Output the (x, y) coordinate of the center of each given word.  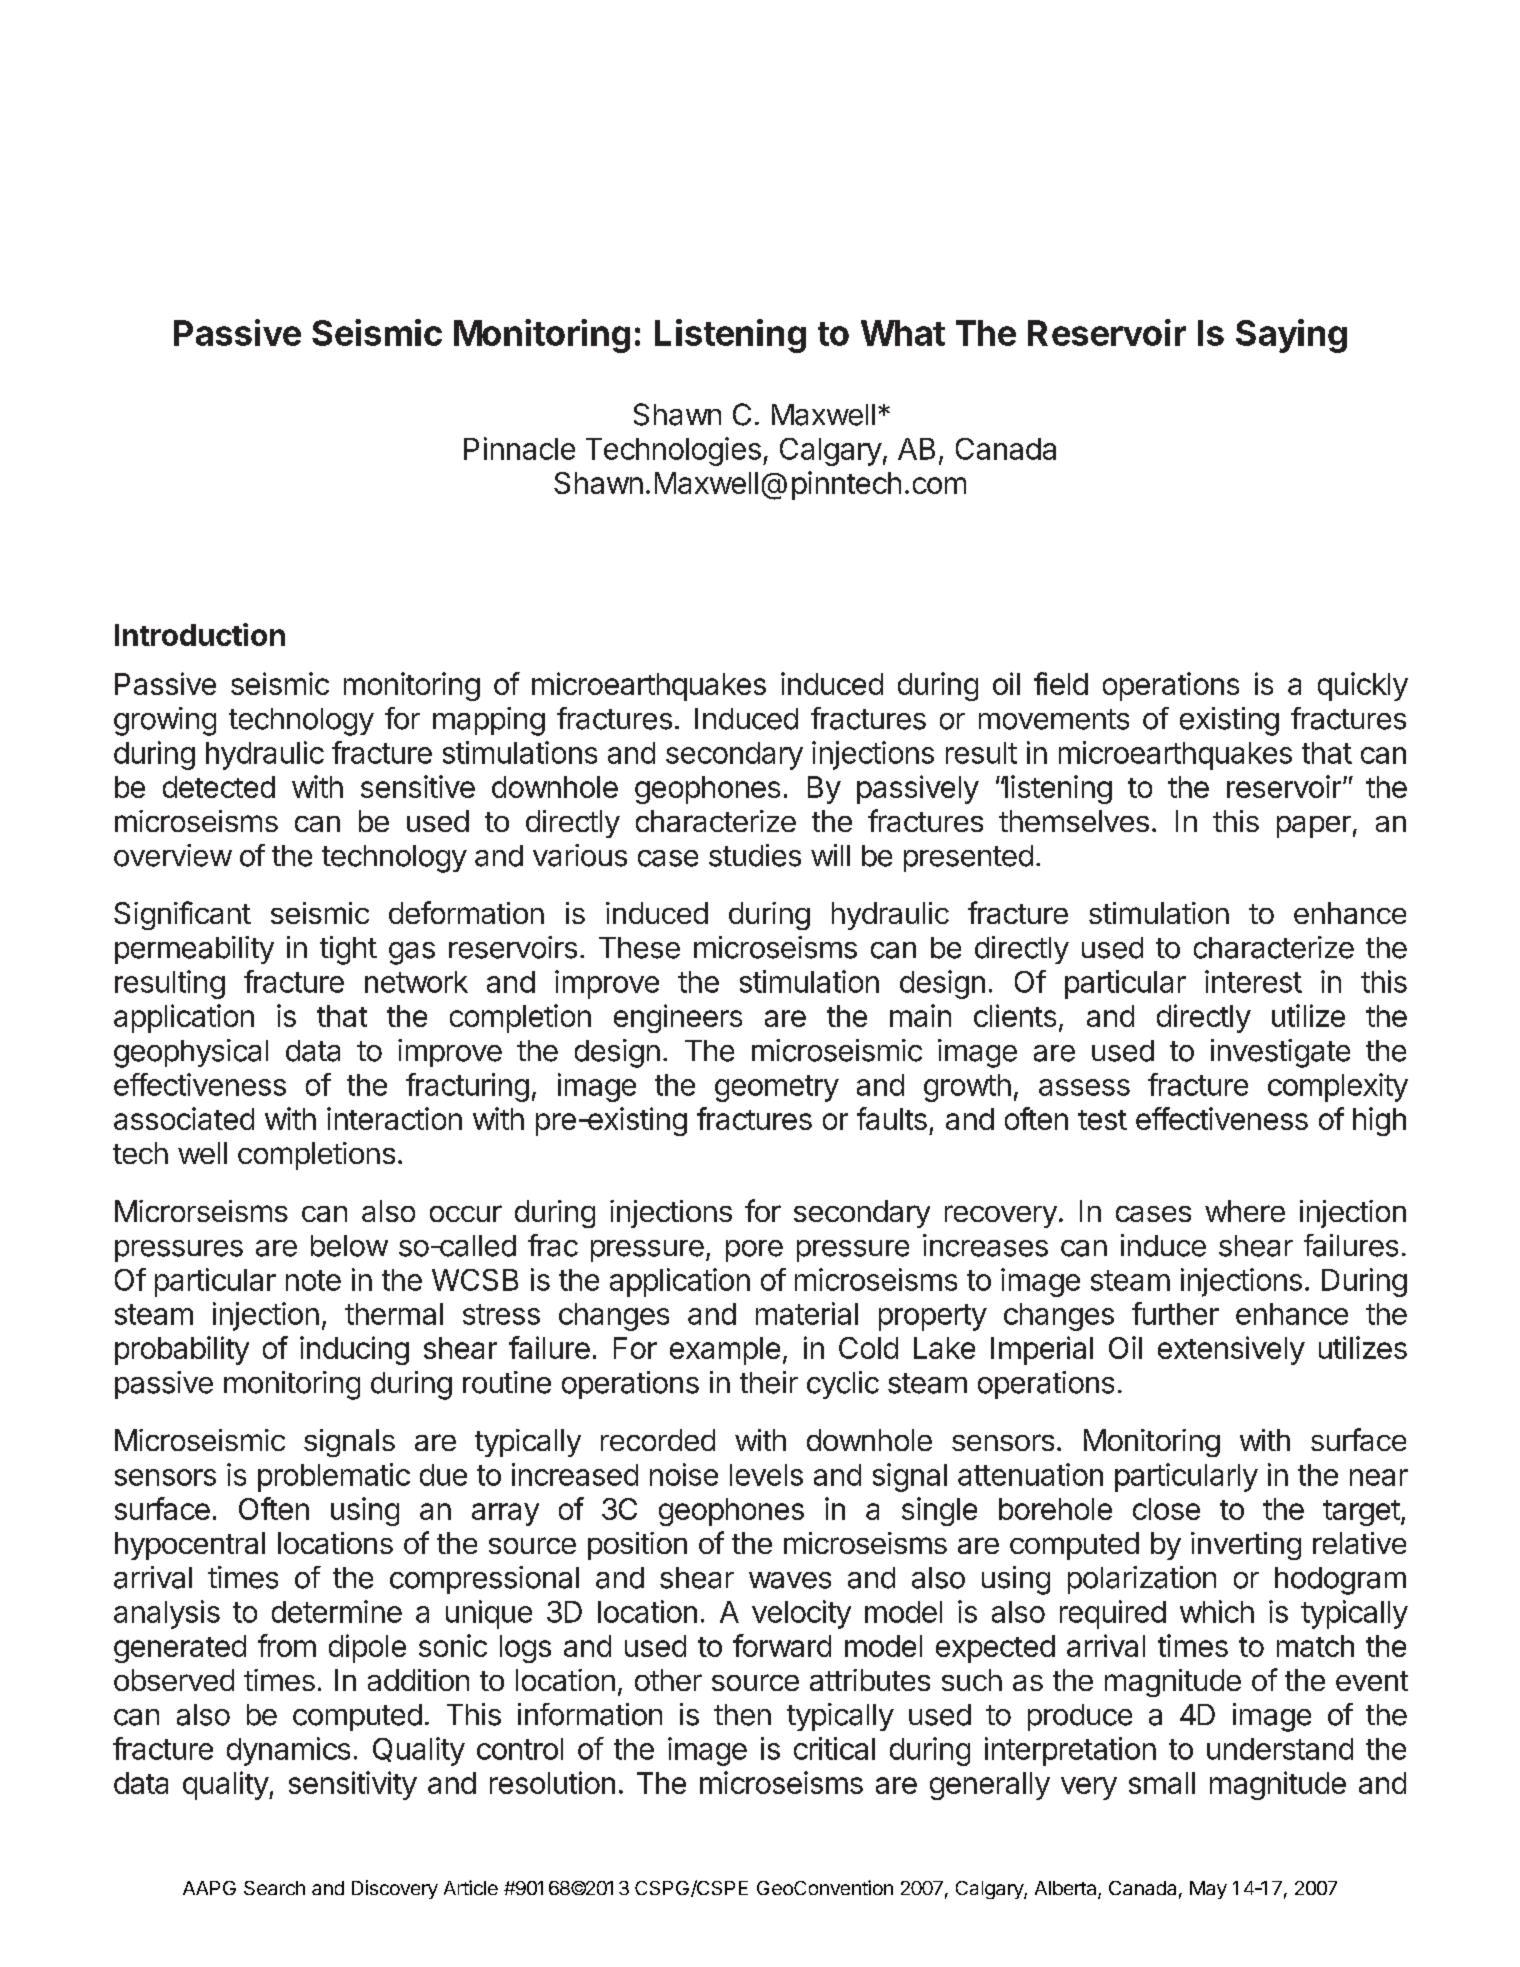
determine (337, 1611)
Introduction (200, 634)
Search (274, 1888)
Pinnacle (519, 448)
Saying (1291, 336)
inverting (1246, 1546)
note (313, 1280)
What (903, 333)
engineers (678, 1018)
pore (754, 1251)
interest (1253, 981)
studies (755, 855)
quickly (1363, 686)
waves (790, 1580)
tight (348, 950)
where (1245, 1211)
